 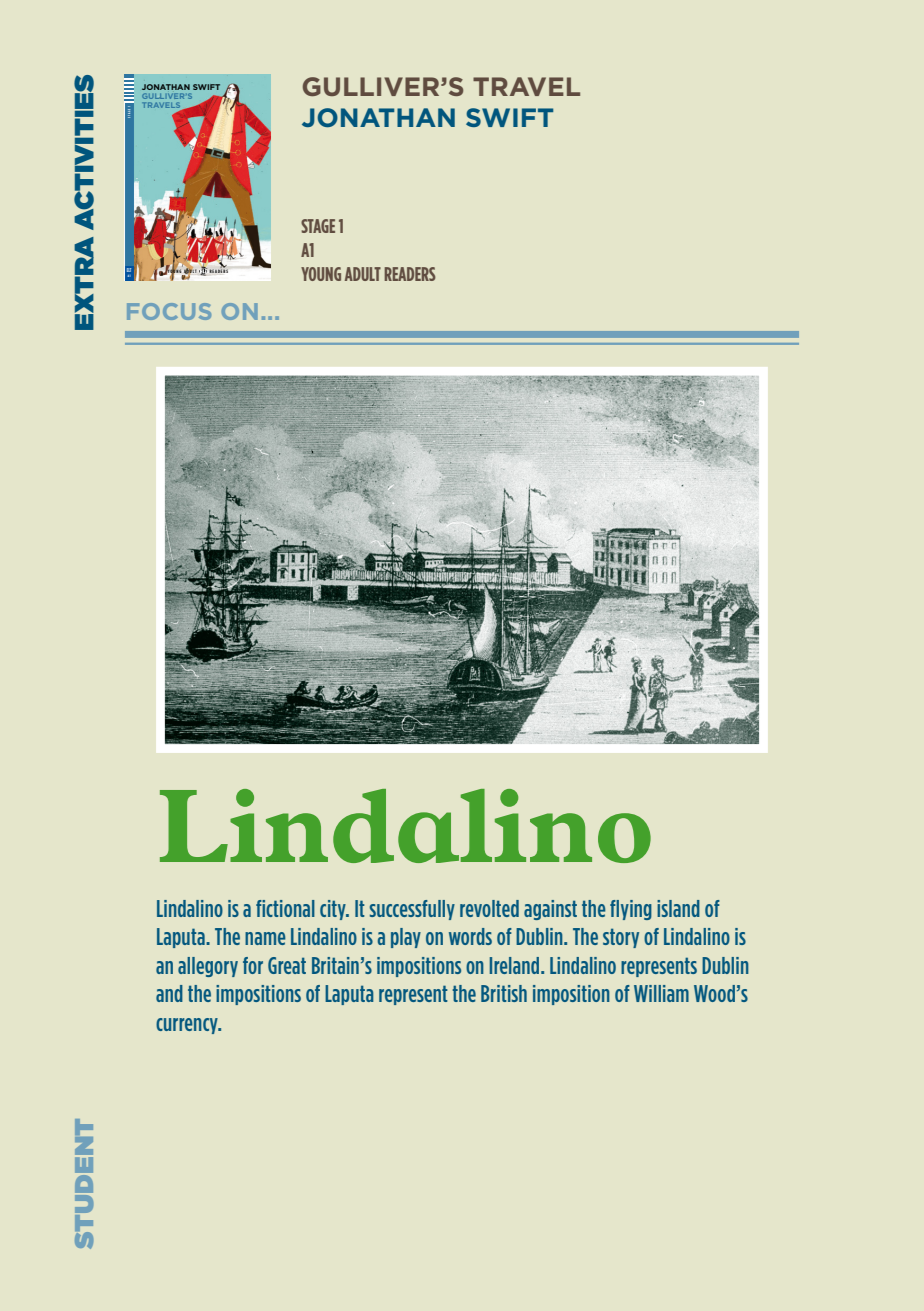 What do you see at coordinates (504, 993) in the page?
I see `British` at bounding box center [504, 993].
